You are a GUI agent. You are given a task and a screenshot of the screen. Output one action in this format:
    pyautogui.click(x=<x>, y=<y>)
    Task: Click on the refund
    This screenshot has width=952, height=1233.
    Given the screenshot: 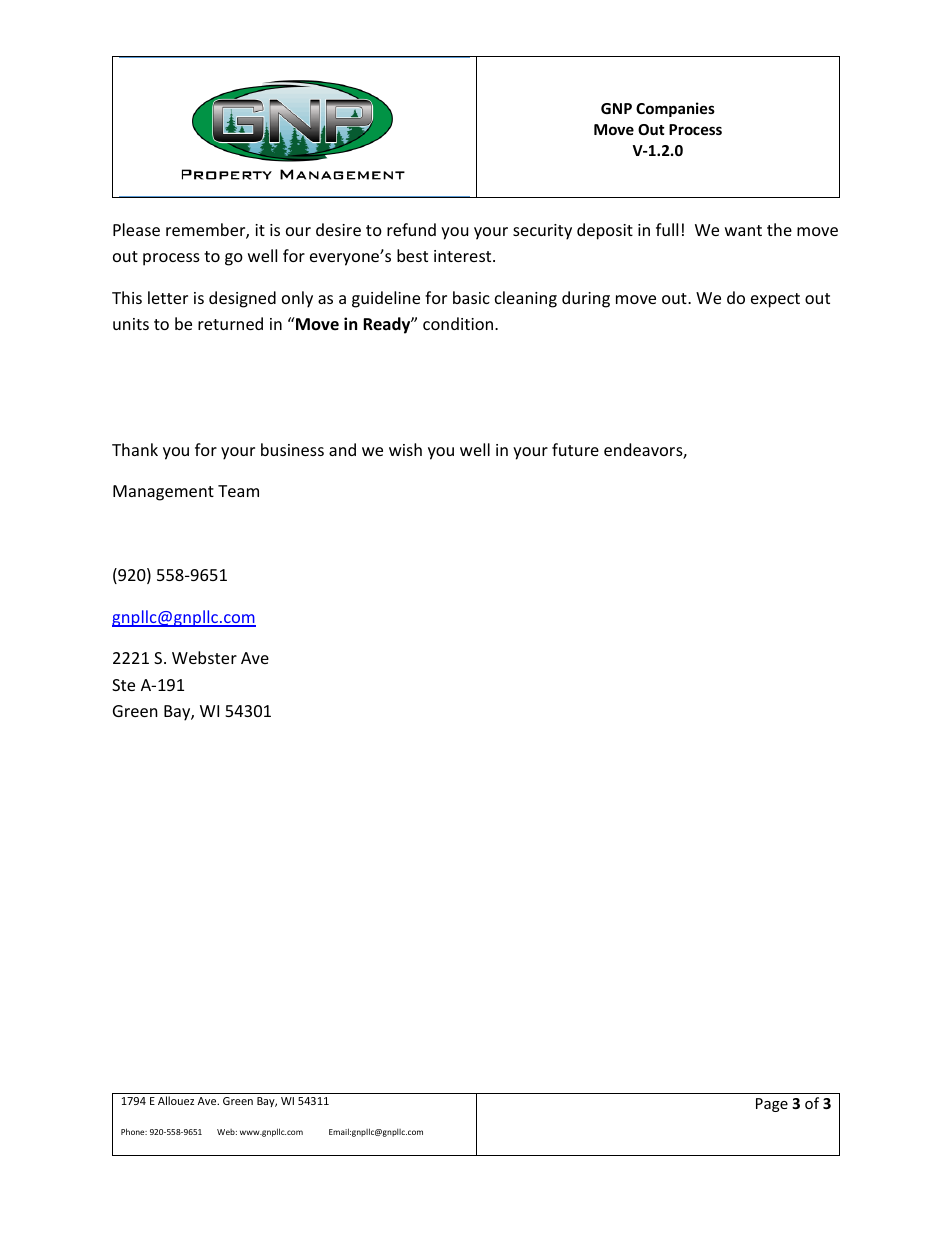 What is the action you would take?
    pyautogui.click(x=411, y=229)
